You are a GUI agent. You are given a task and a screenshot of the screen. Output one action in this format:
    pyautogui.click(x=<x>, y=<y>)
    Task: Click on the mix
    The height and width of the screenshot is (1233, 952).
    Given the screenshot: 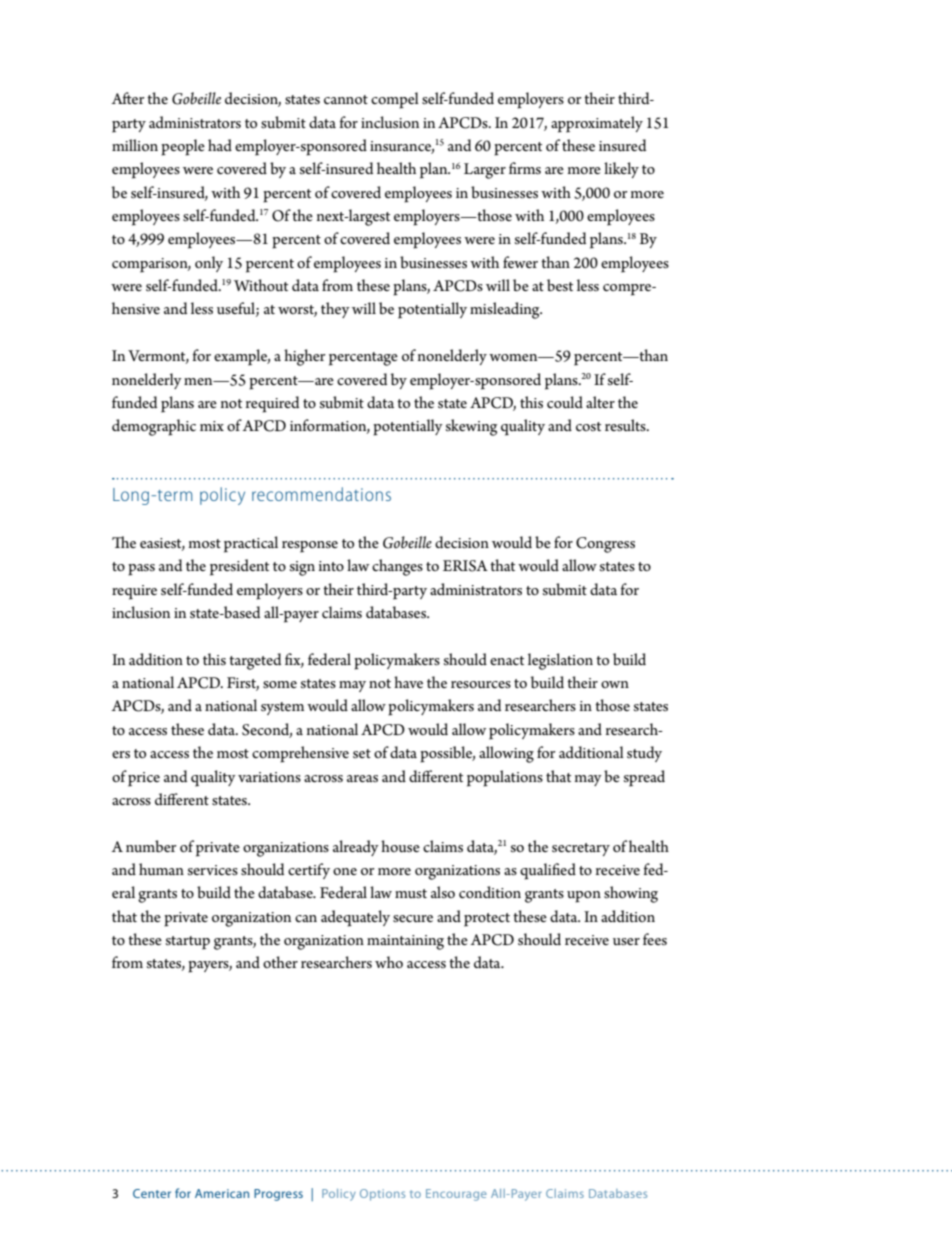 What is the action you would take?
    pyautogui.click(x=212, y=426)
